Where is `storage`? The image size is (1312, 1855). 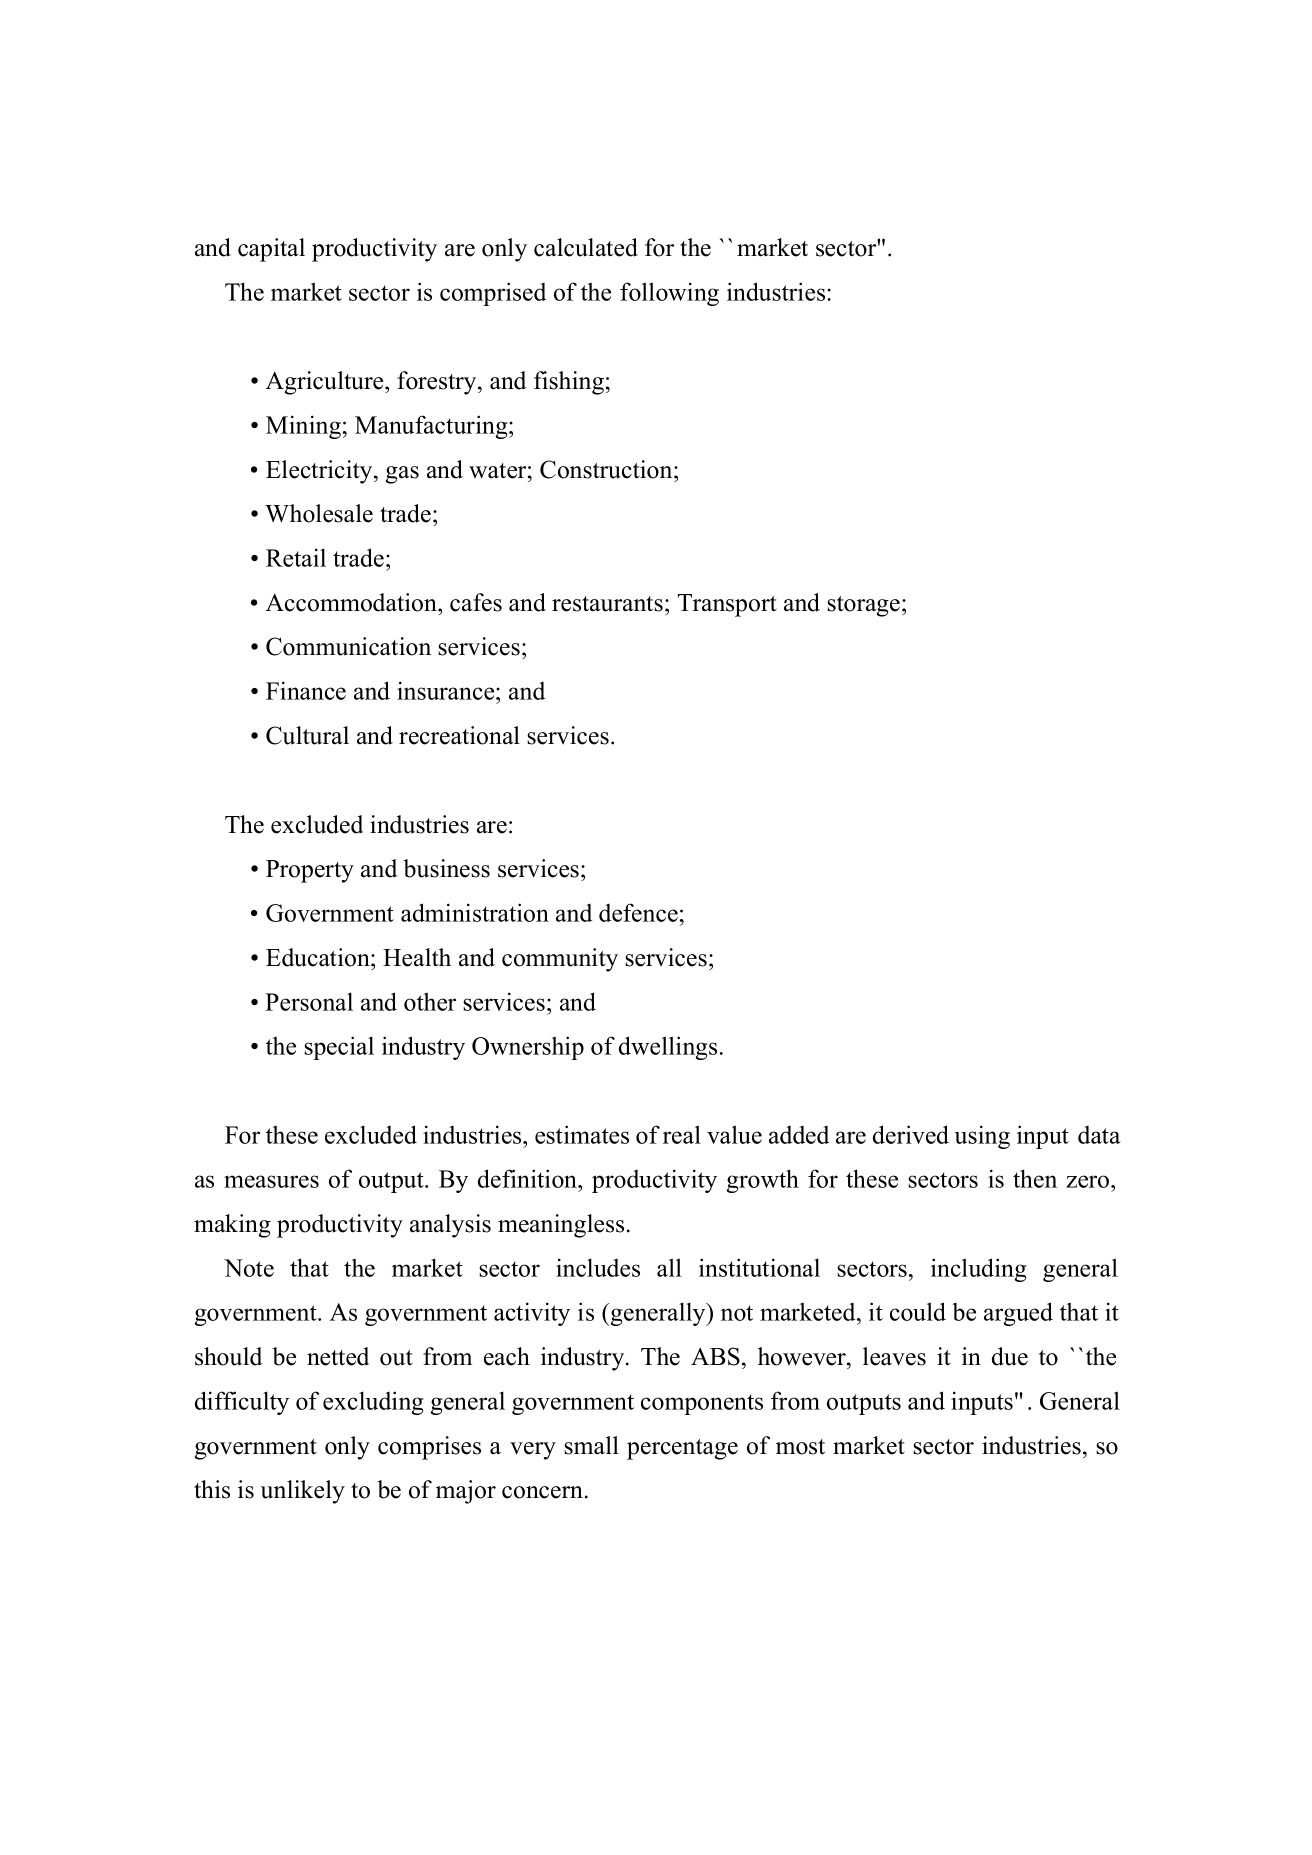
storage is located at coordinates (863, 606).
